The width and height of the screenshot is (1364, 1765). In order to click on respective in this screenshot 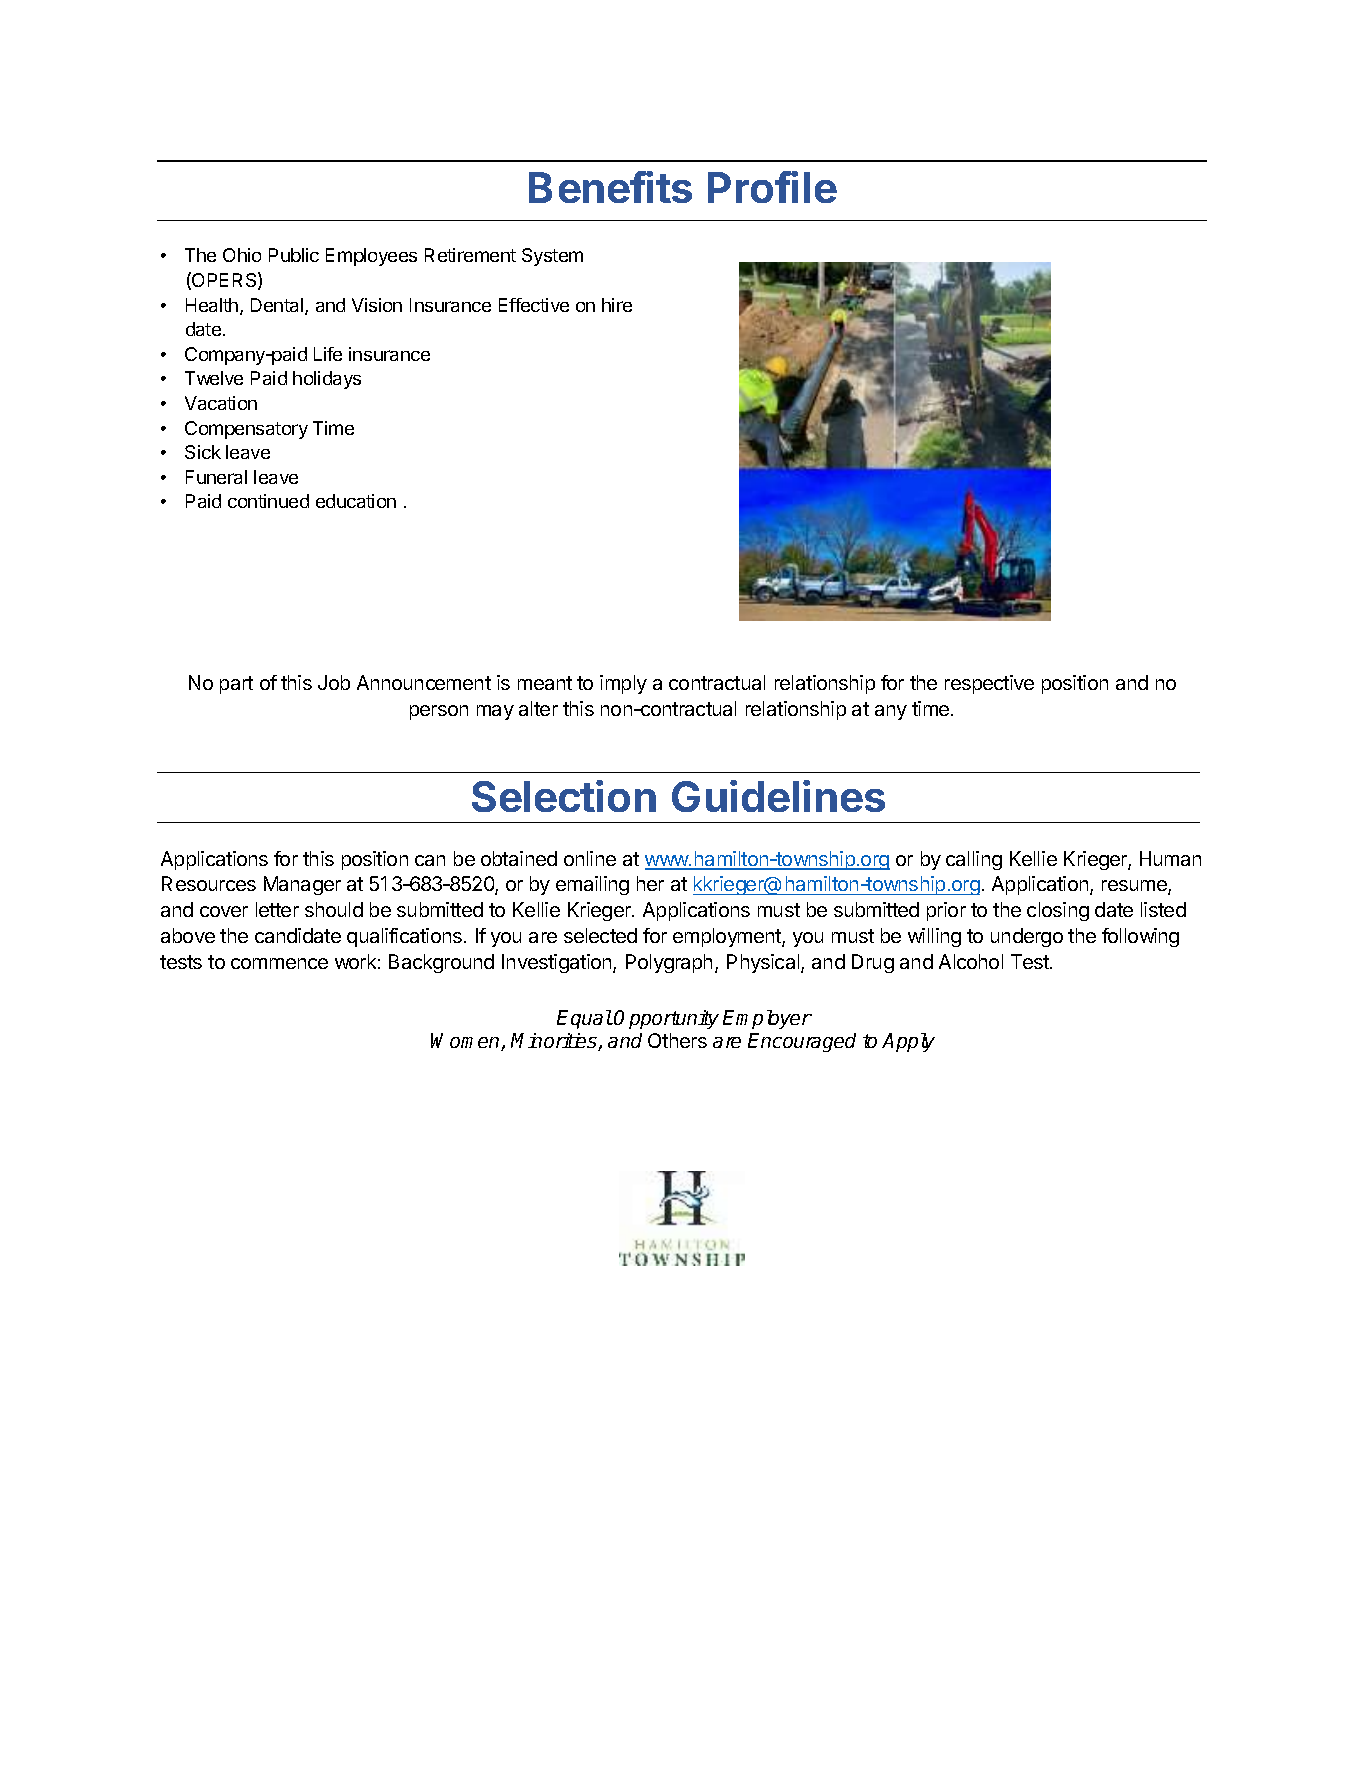, I will do `click(989, 684)`.
